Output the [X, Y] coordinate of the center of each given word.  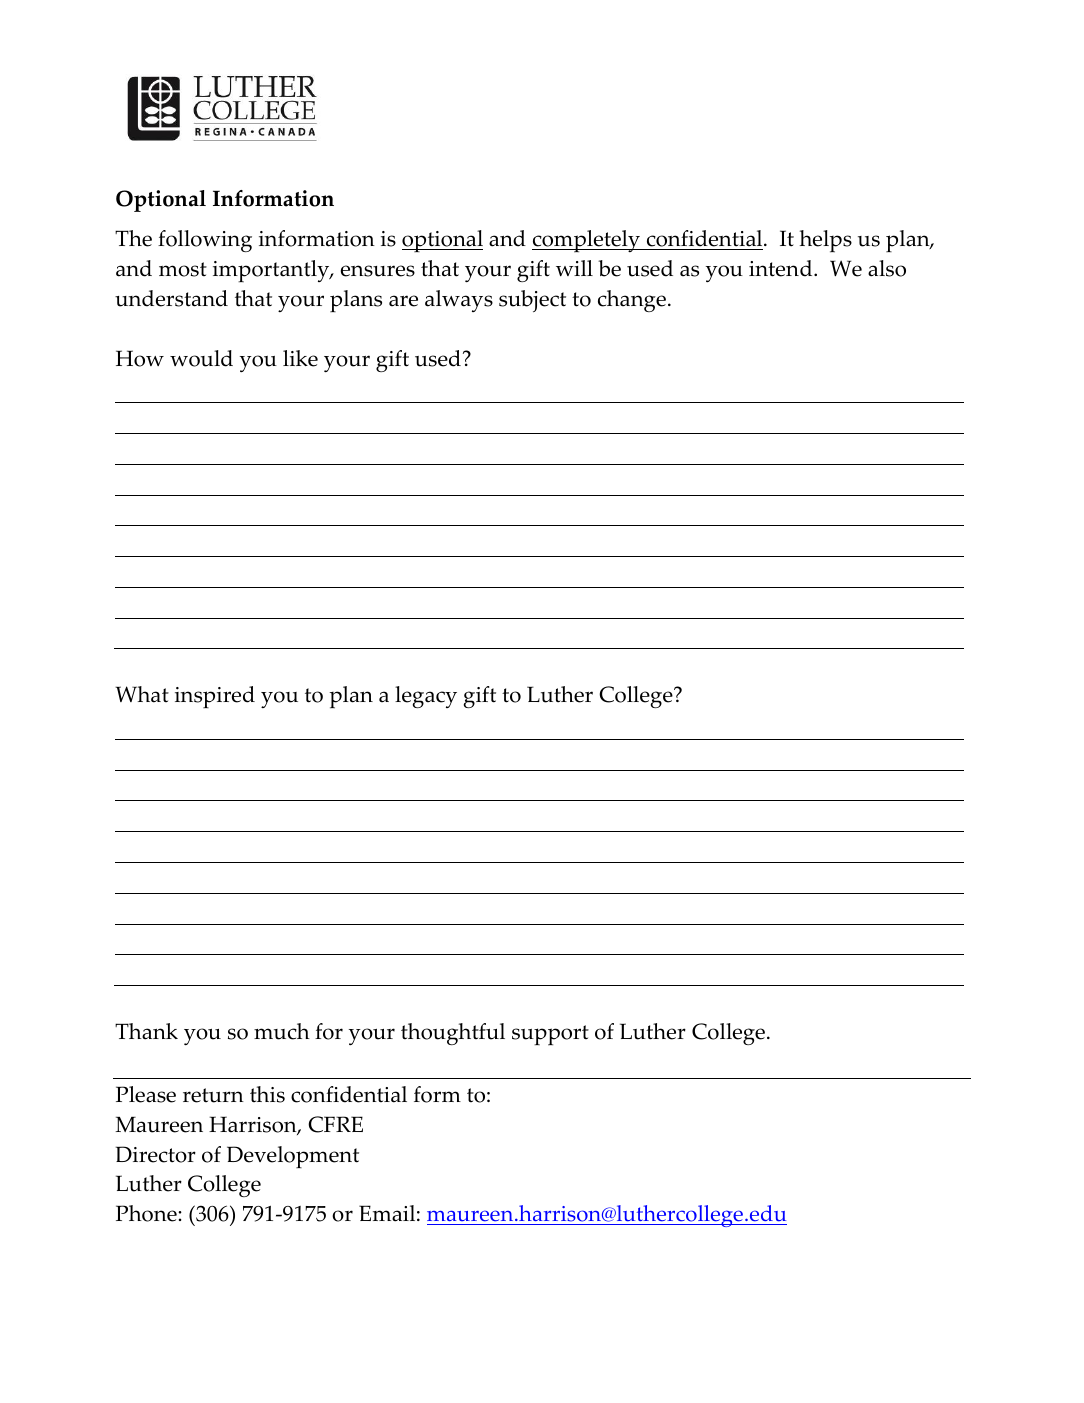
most [183, 269]
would [201, 358]
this [267, 1094]
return [213, 1095]
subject [532, 301]
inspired [215, 697]
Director [156, 1154]
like [300, 358]
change [632, 301]
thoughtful [453, 1034]
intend [782, 268]
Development [293, 1157]
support [550, 1035]
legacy [426, 697]
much [282, 1031]
